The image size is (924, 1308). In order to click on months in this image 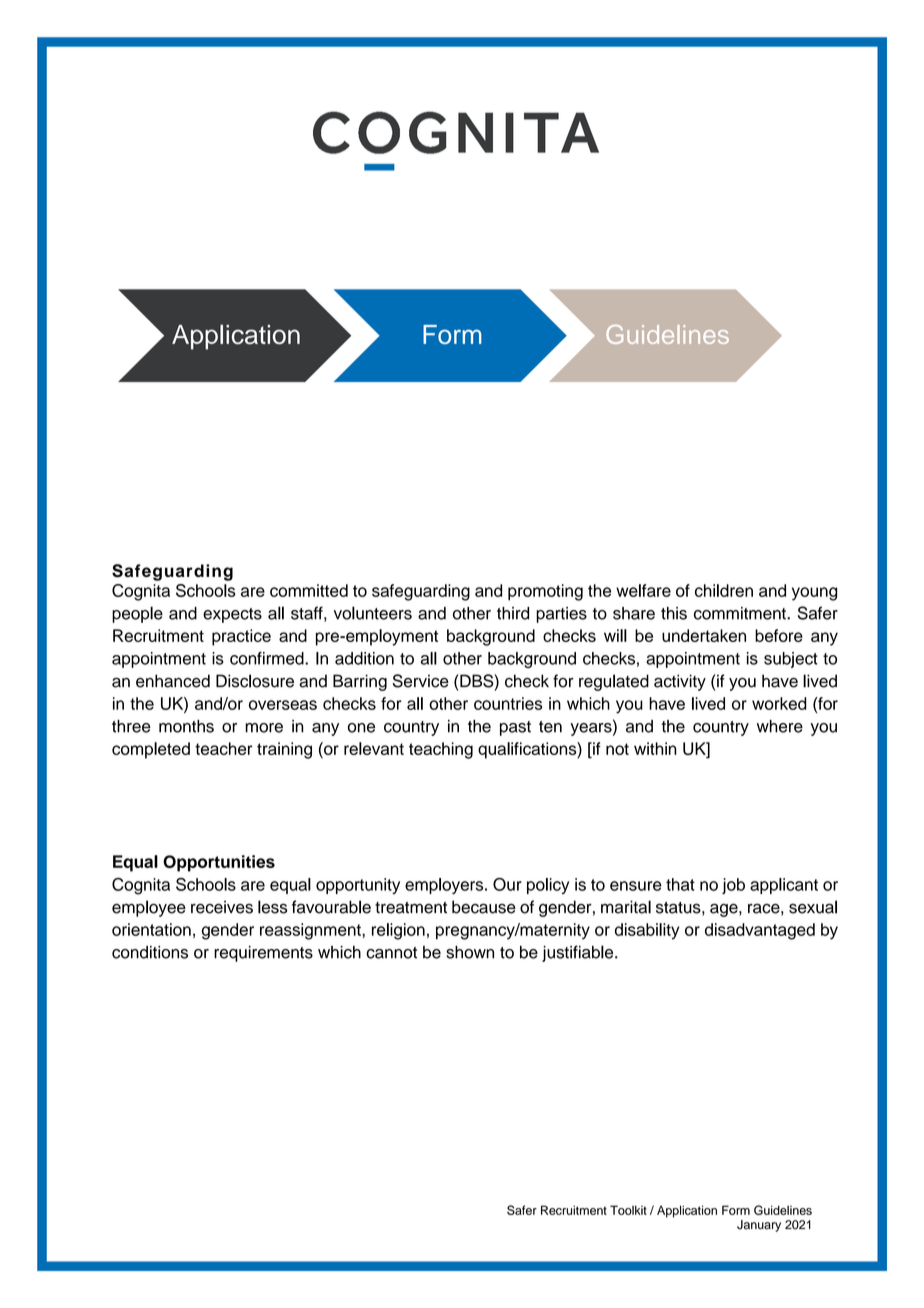, I will do `click(186, 726)`.
